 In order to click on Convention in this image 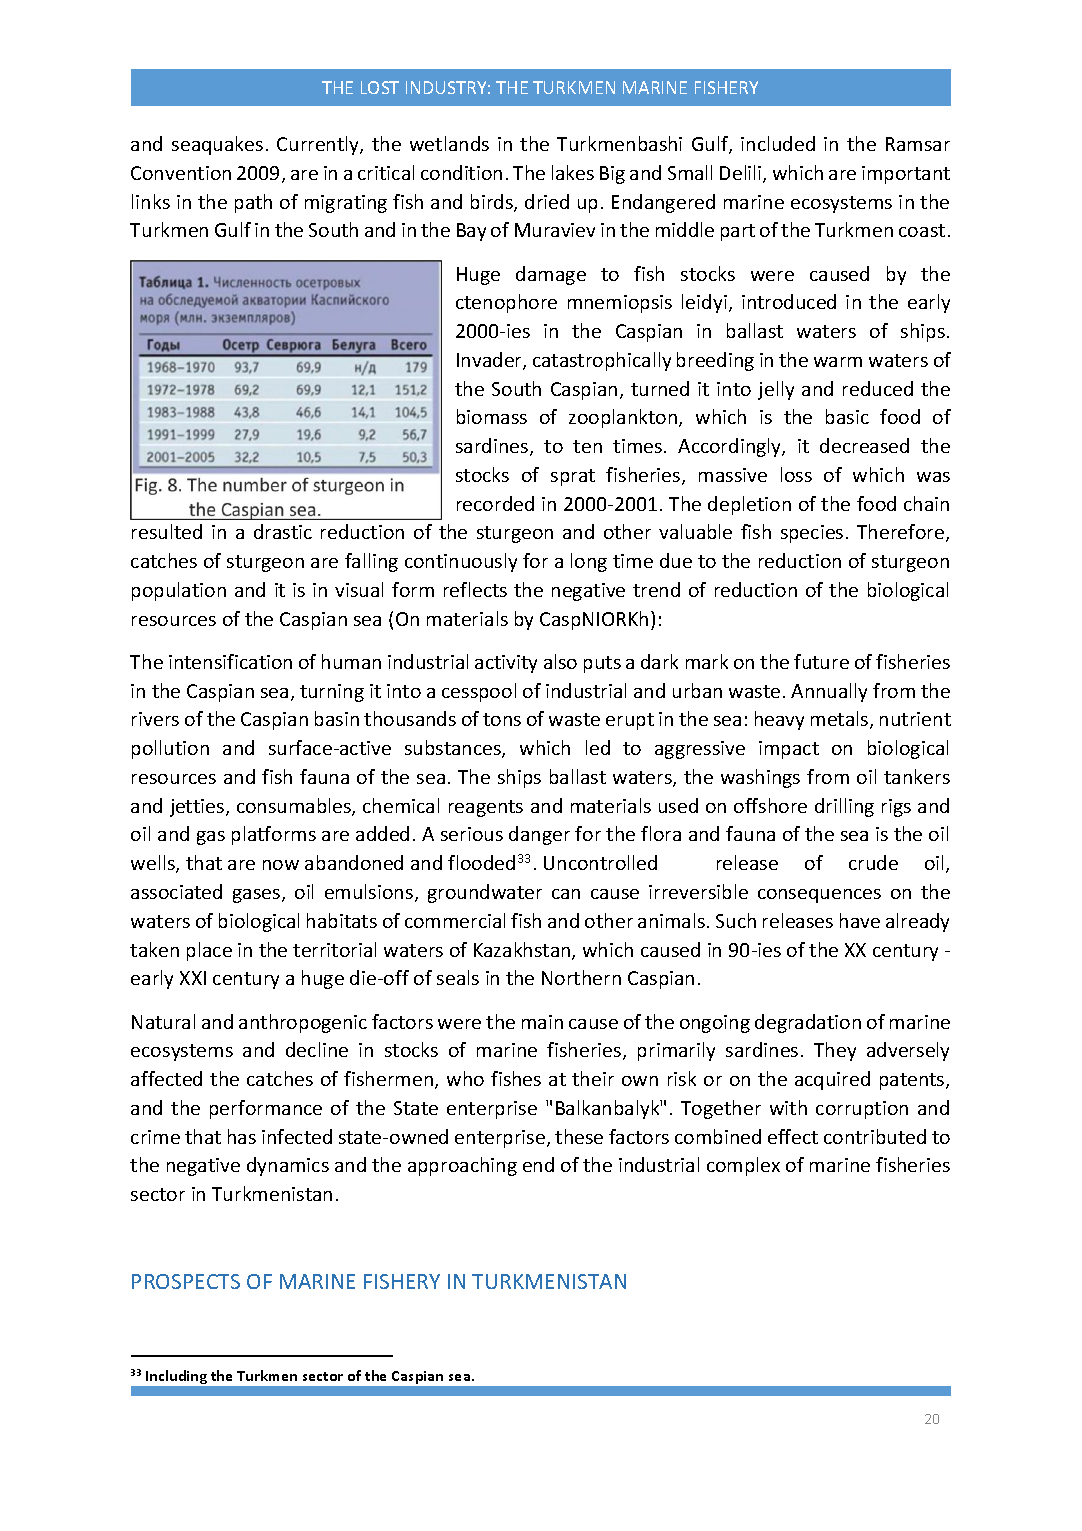, I will do `click(181, 173)`.
